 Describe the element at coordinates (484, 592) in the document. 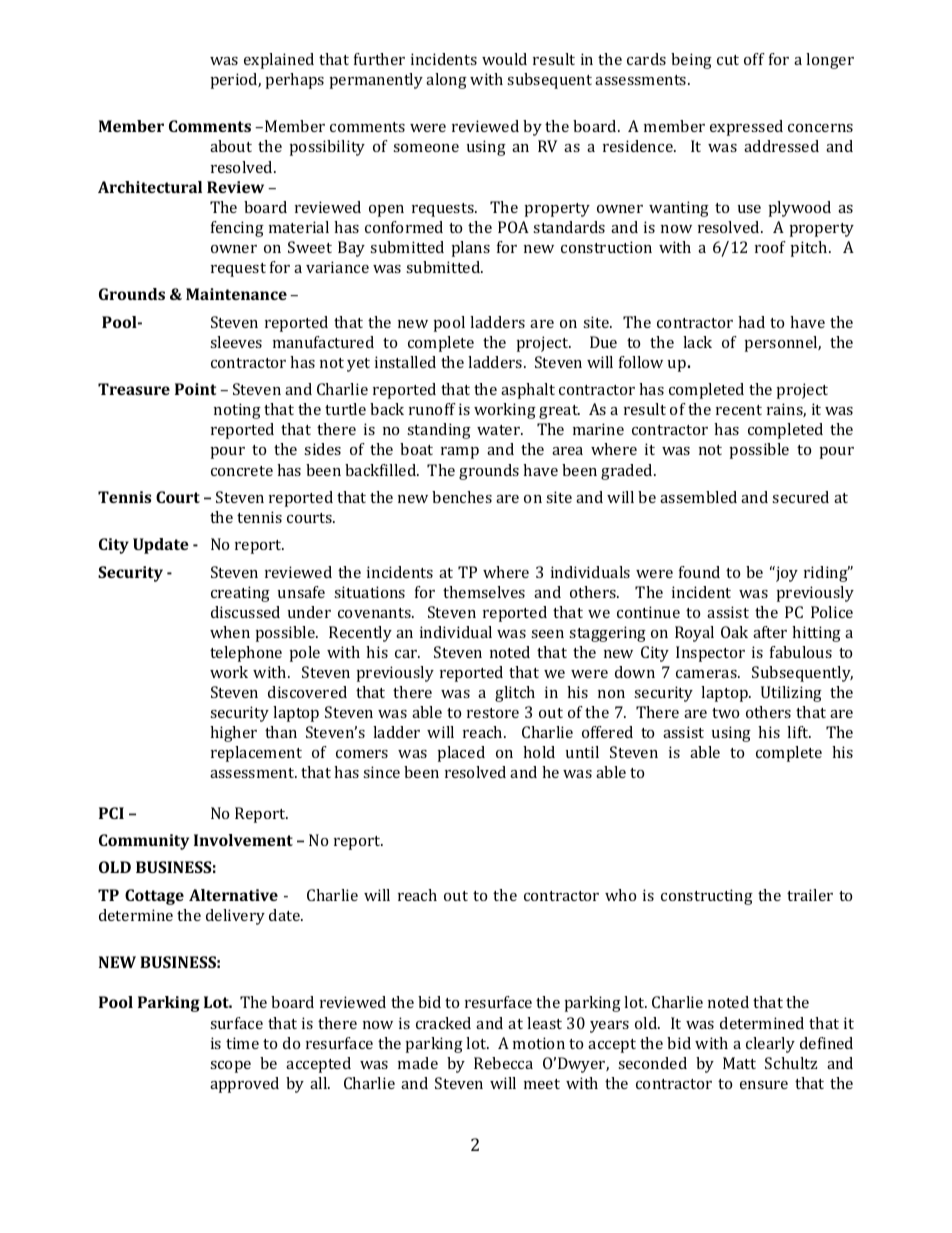

I see `themselves` at that location.
